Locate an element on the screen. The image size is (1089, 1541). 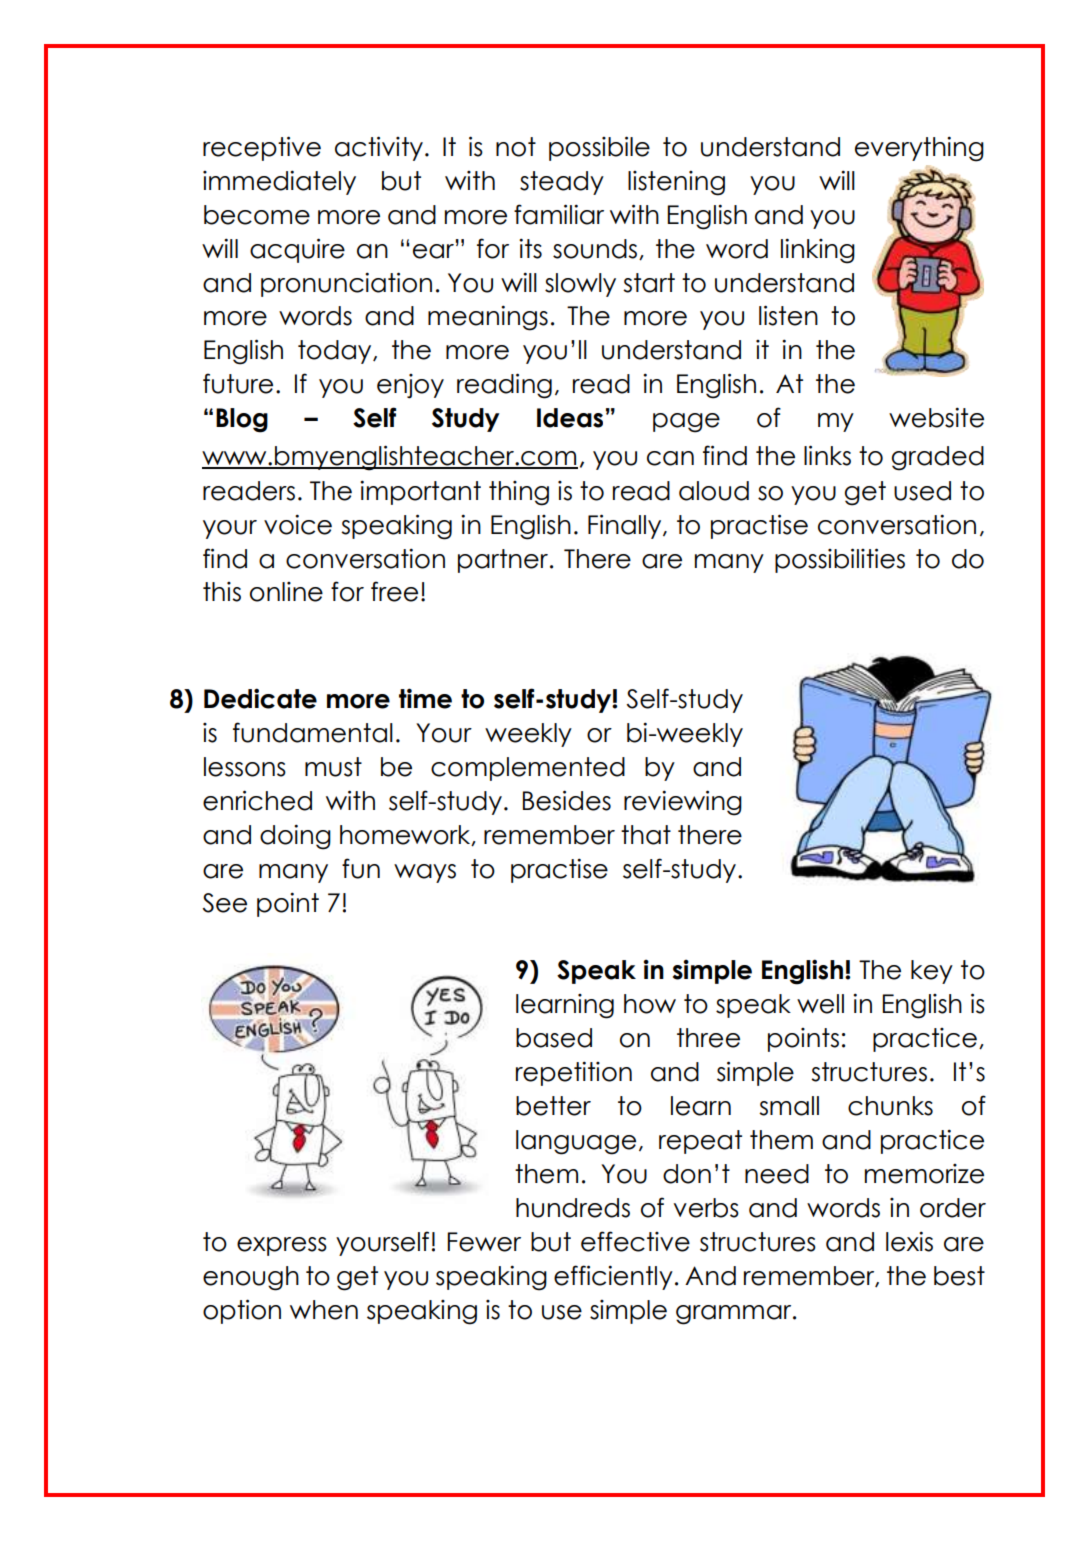
Blog is located at coordinates (242, 420).
